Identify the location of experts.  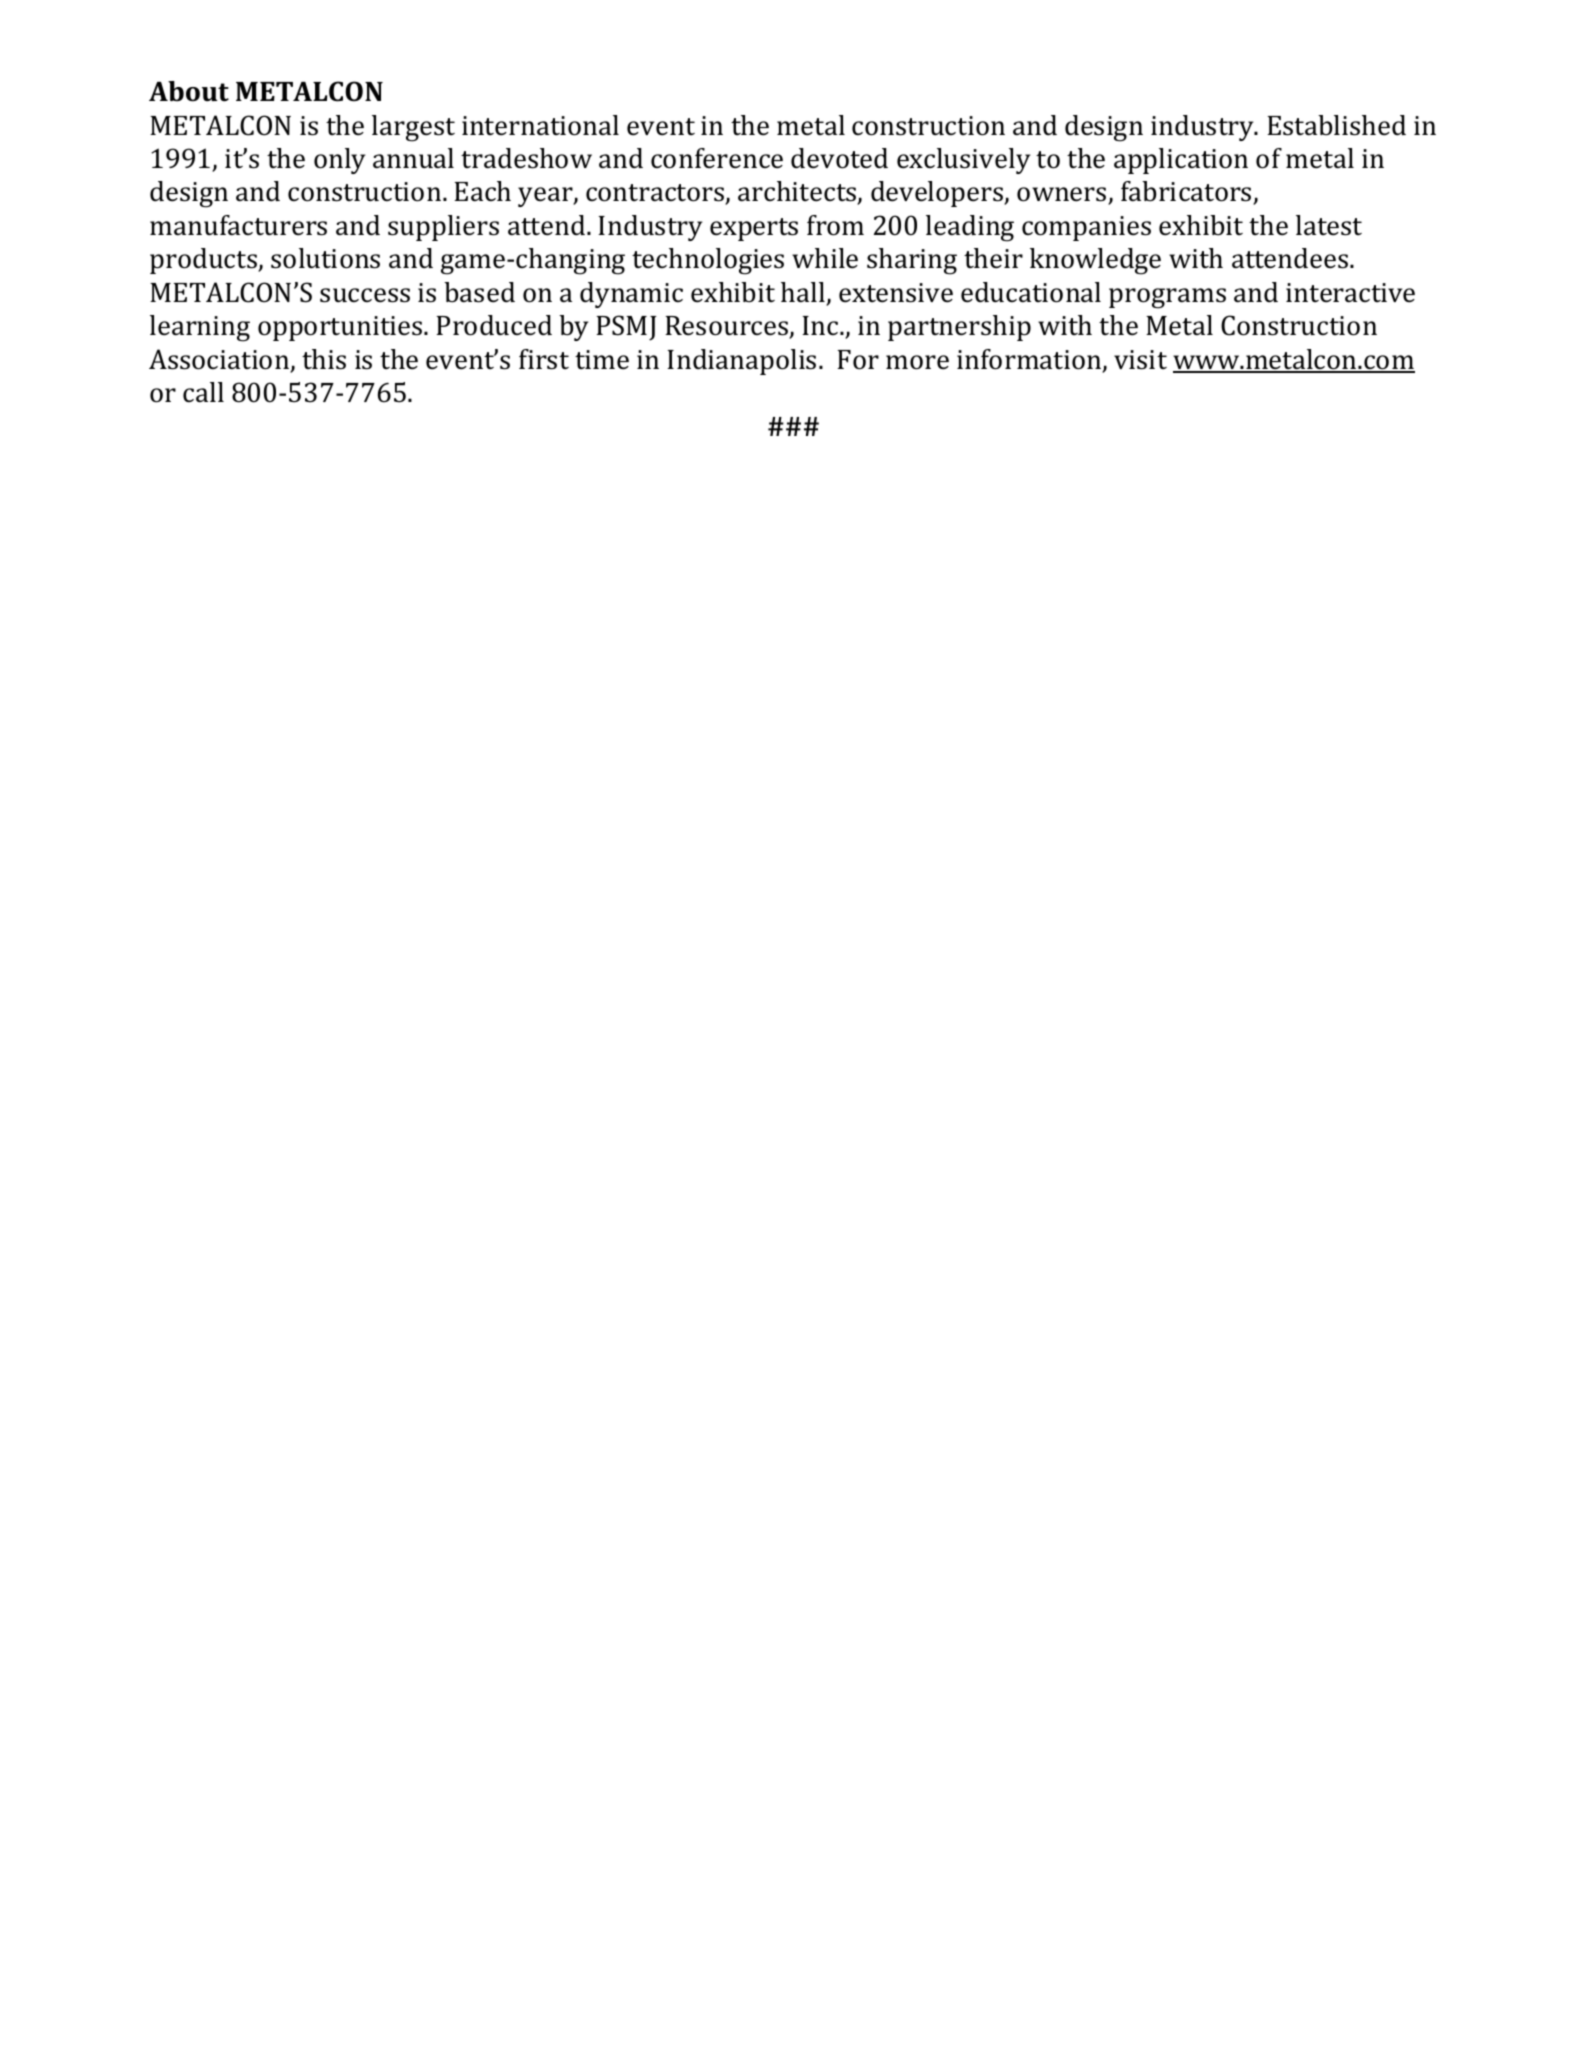
(754, 229).
